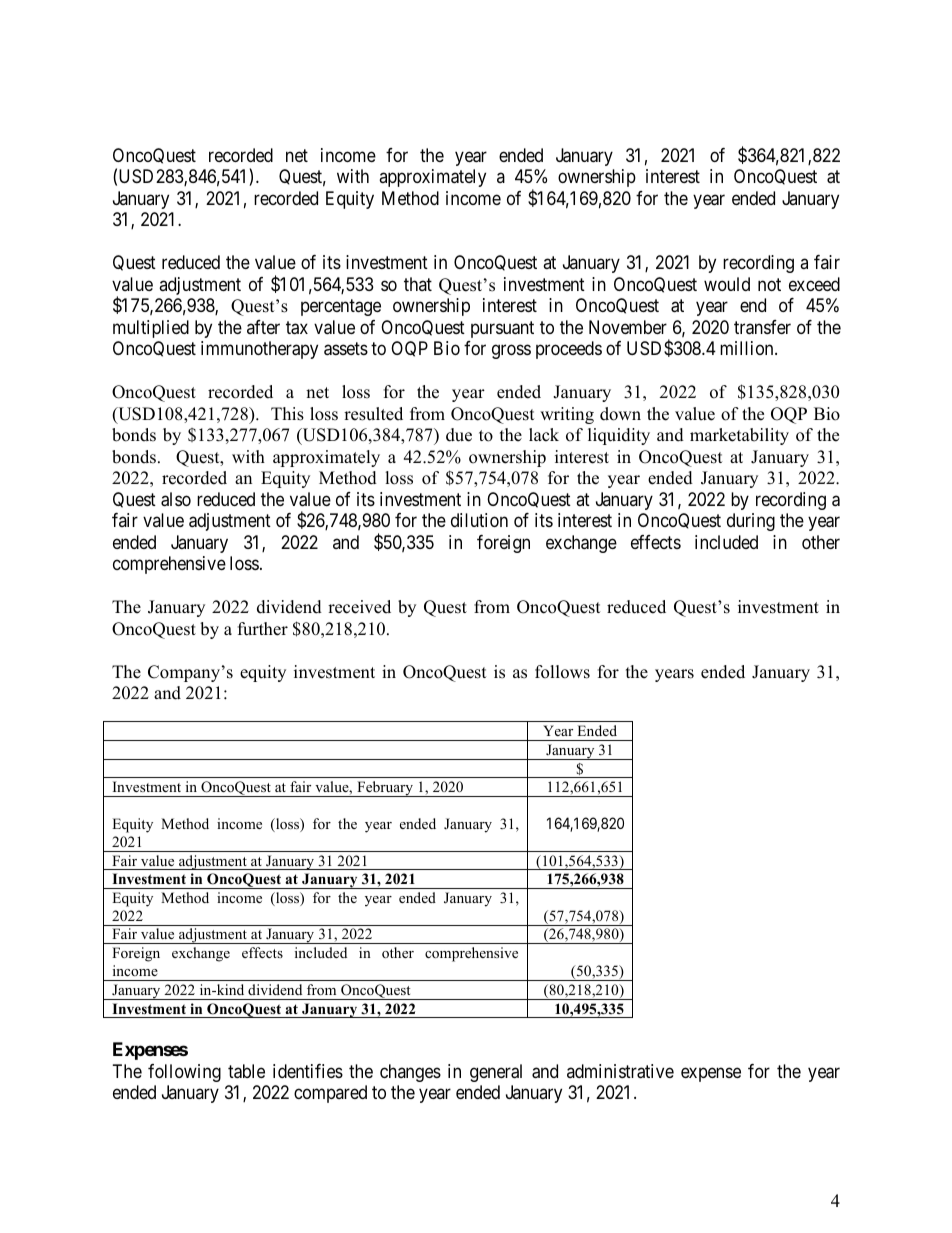  What do you see at coordinates (479, 520) in the document?
I see `dilution` at bounding box center [479, 520].
